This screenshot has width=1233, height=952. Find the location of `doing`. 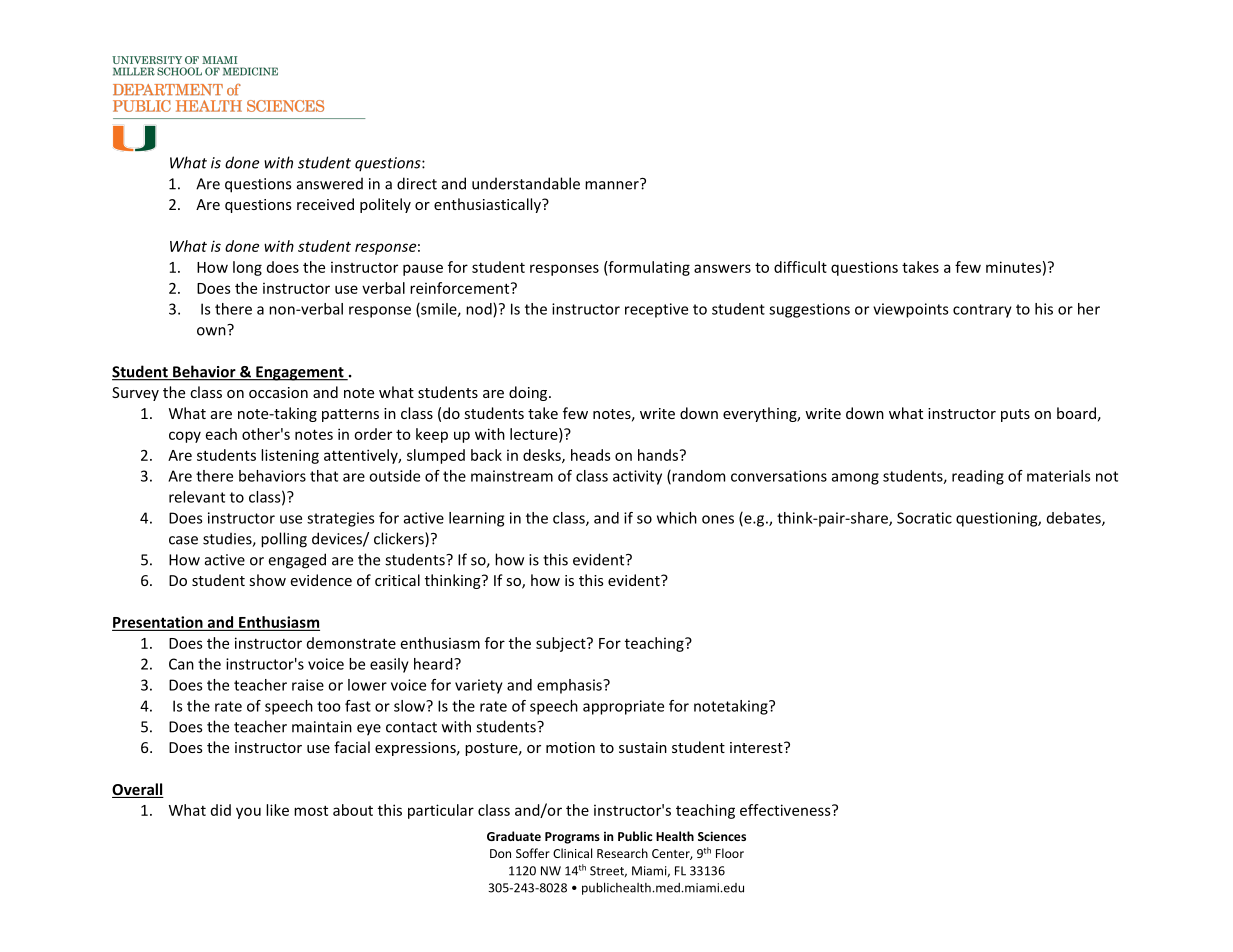

doing is located at coordinates (529, 393).
